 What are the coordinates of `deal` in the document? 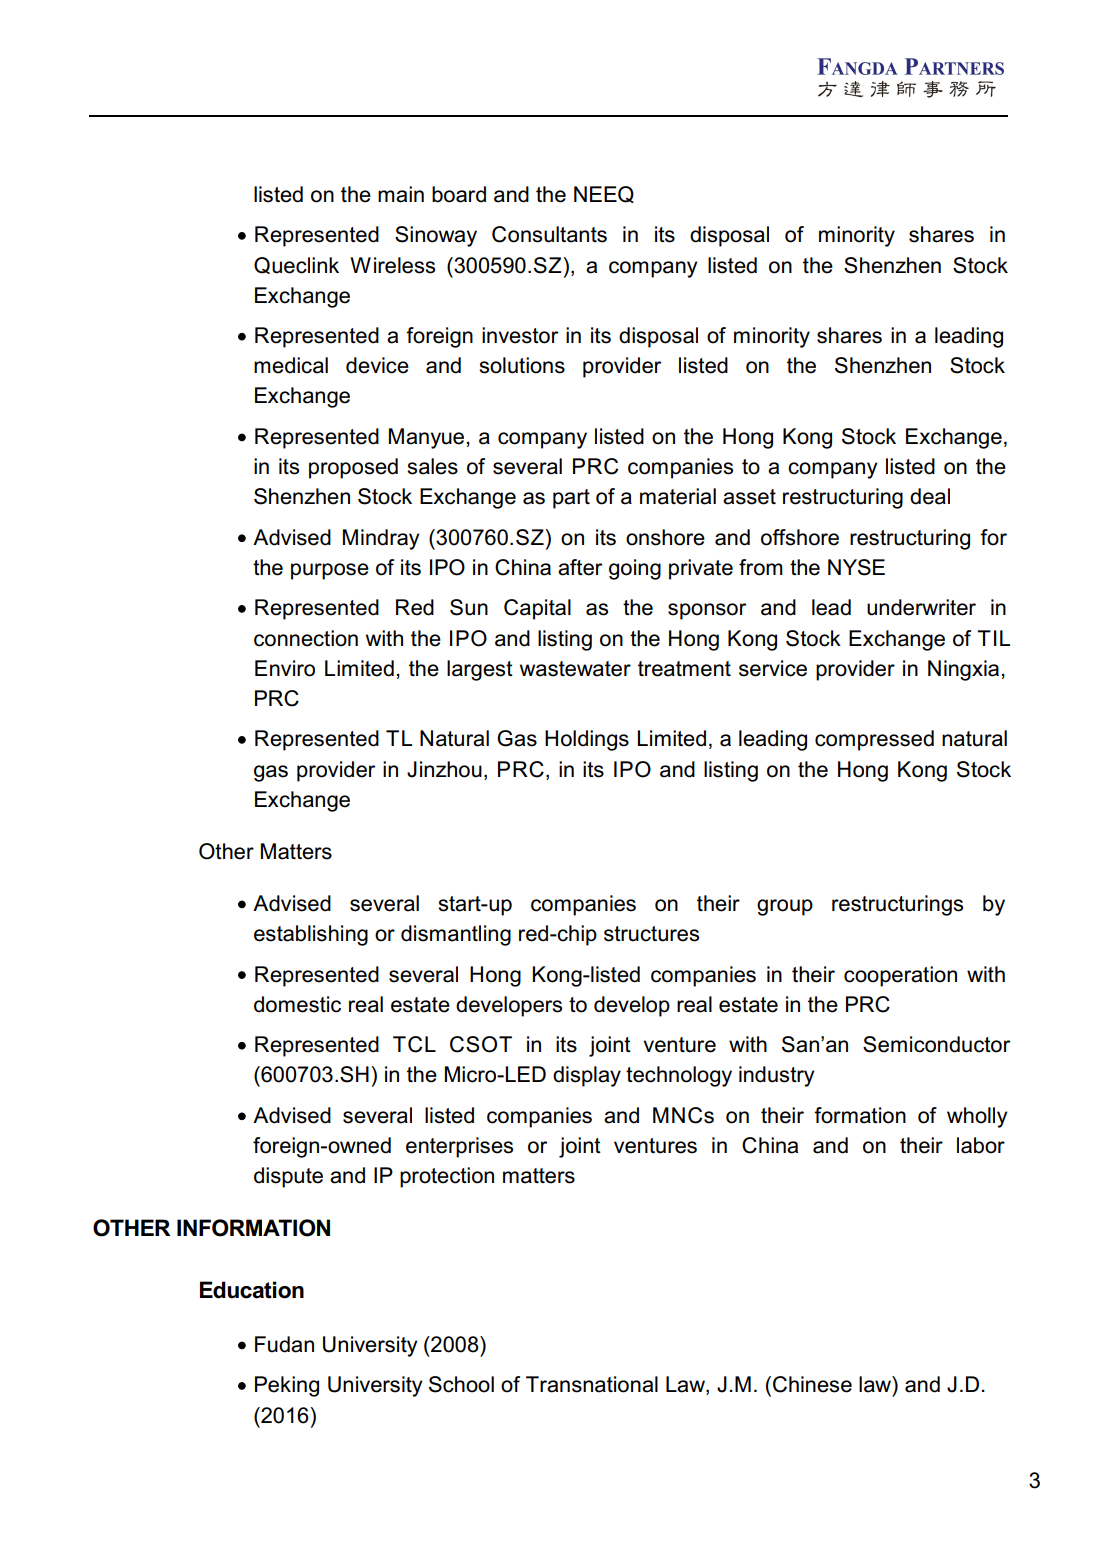 It's located at (930, 496).
